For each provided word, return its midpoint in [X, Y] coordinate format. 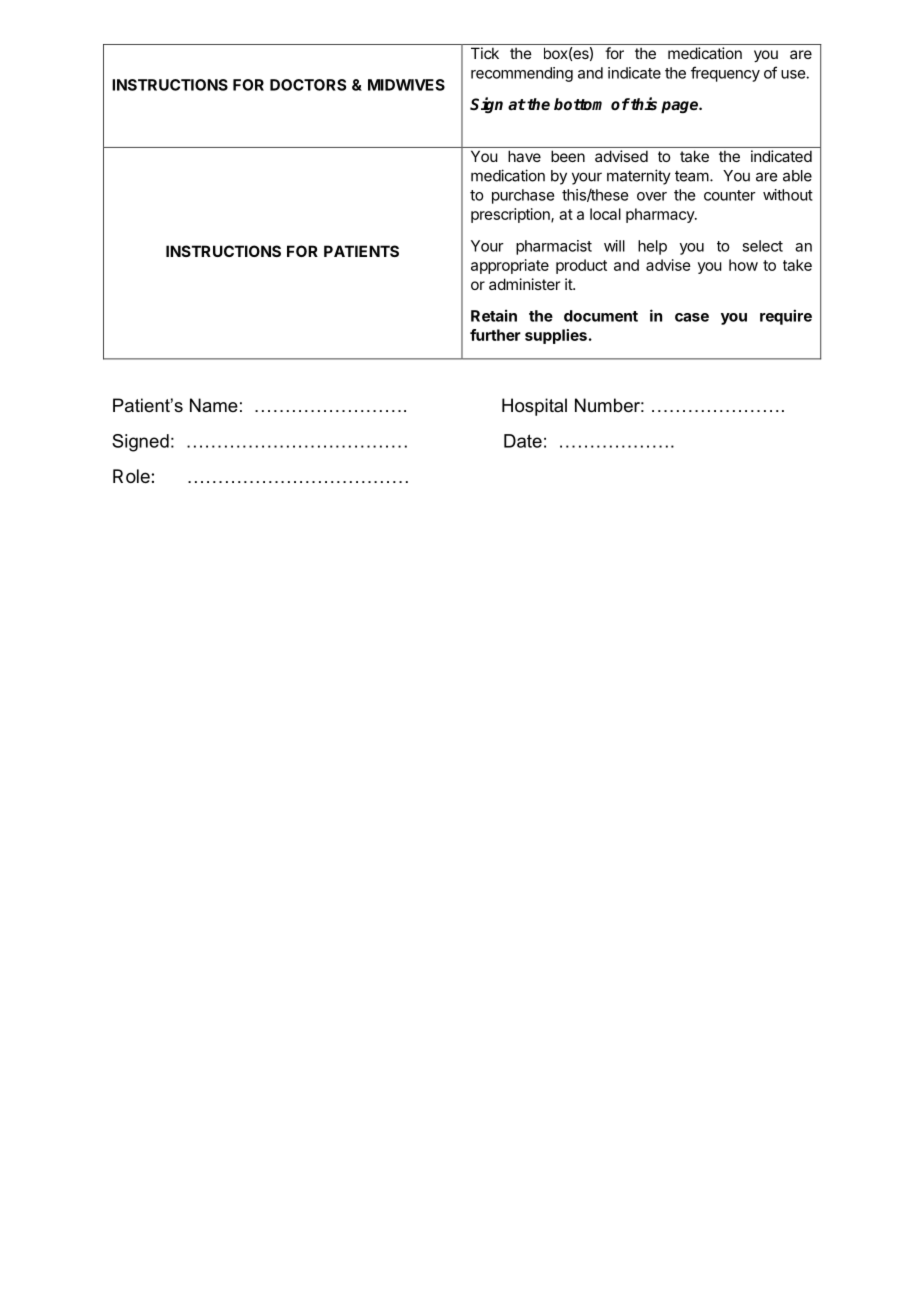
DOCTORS [308, 85]
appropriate [510, 266]
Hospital [534, 407]
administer [524, 284]
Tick [485, 53]
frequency [725, 74]
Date [523, 441]
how [743, 265]
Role [132, 476]
